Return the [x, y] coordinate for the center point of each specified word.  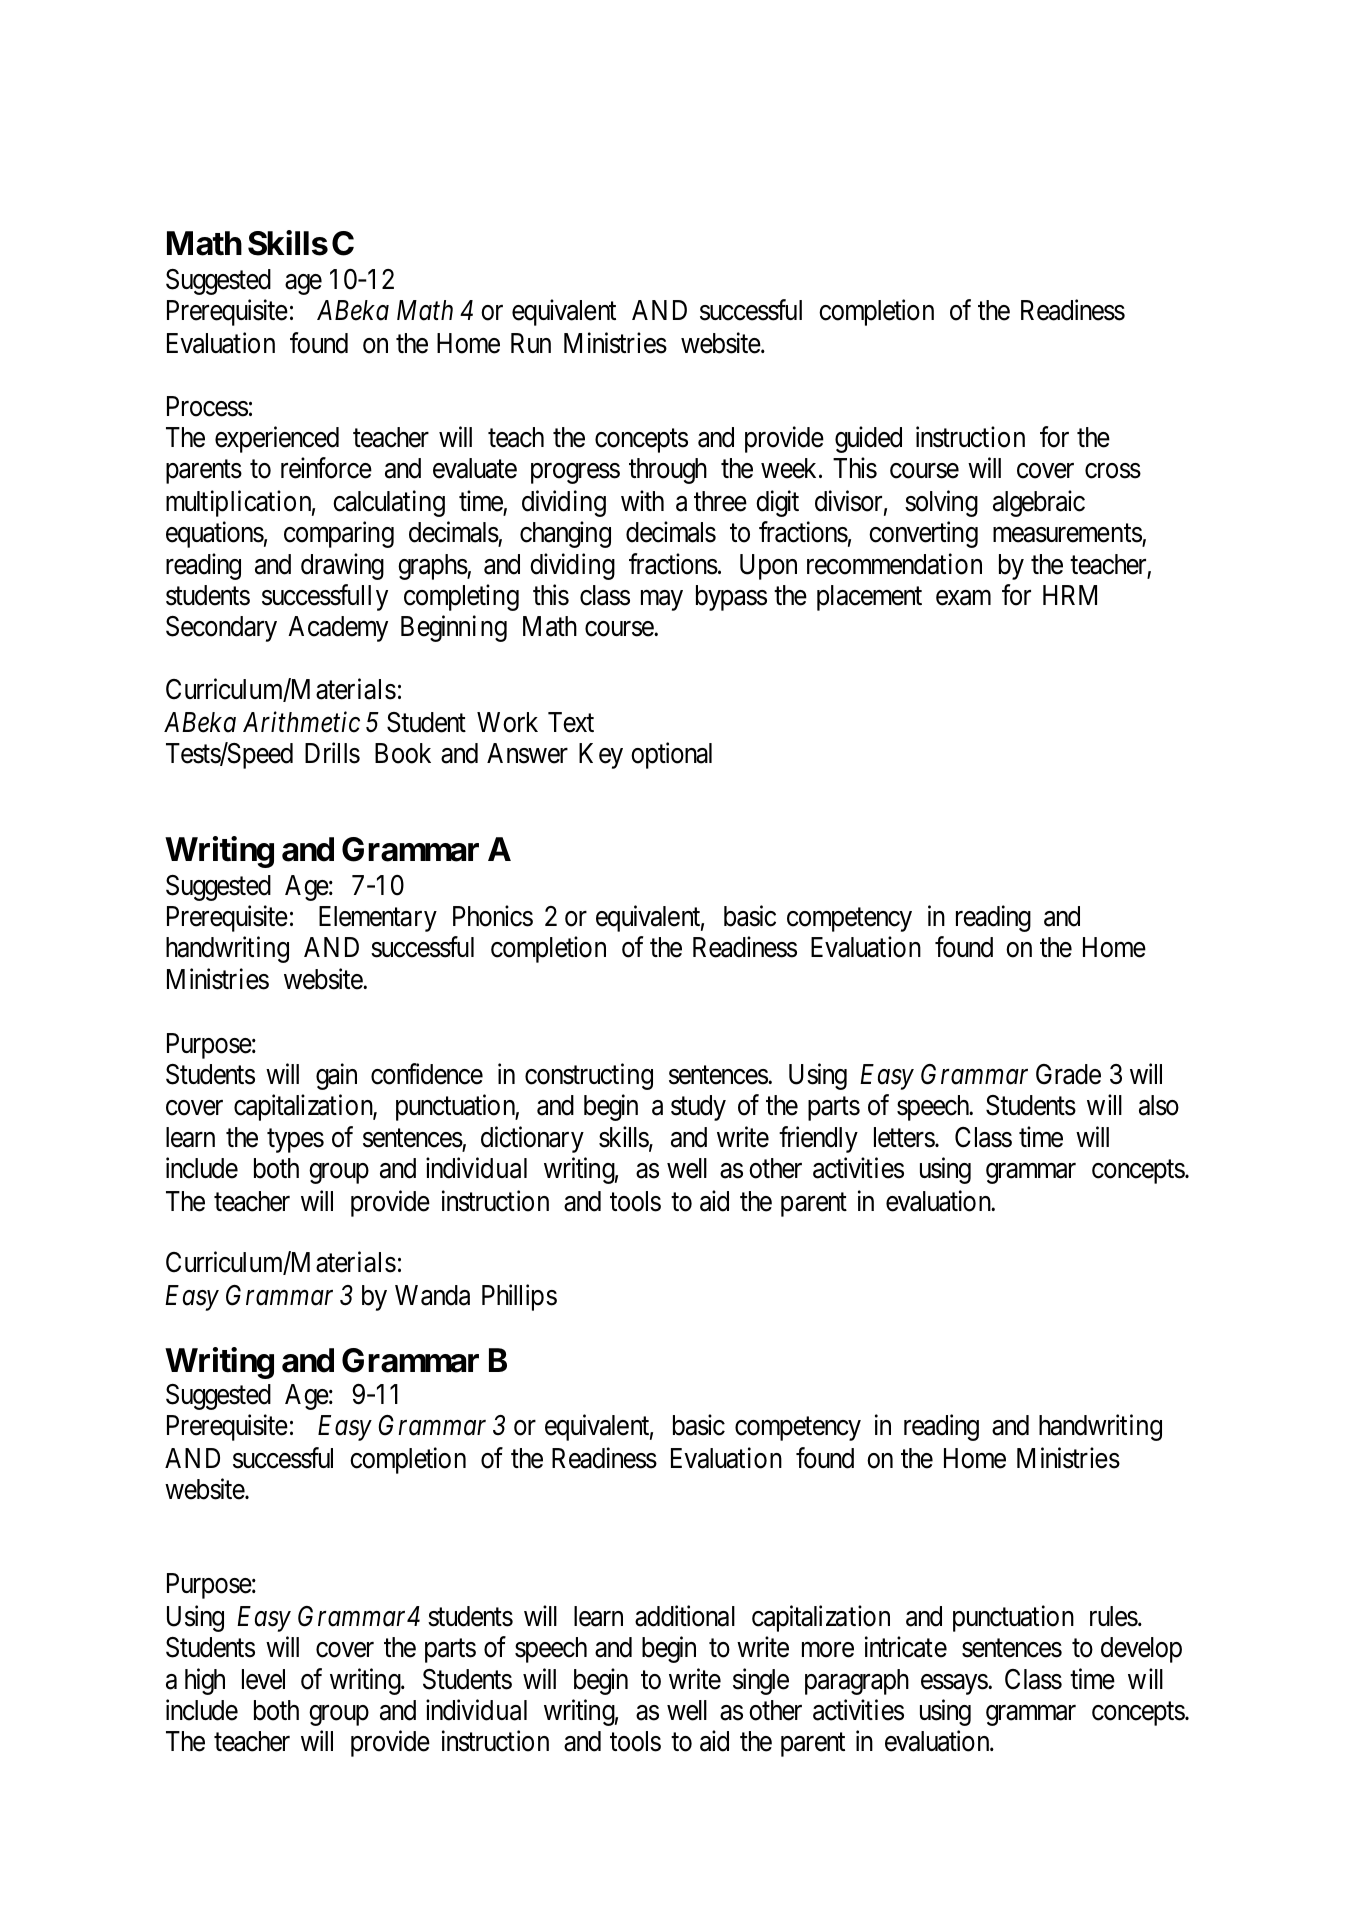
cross [1113, 471]
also [1159, 1105]
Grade [1068, 1074]
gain [336, 1076]
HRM [1070, 595]
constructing [589, 1076]
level [263, 1679]
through [668, 471]
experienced [277, 440]
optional [671, 755]
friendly [818, 1139]
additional [685, 1616]
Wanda [432, 1295]
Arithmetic [301, 722]
